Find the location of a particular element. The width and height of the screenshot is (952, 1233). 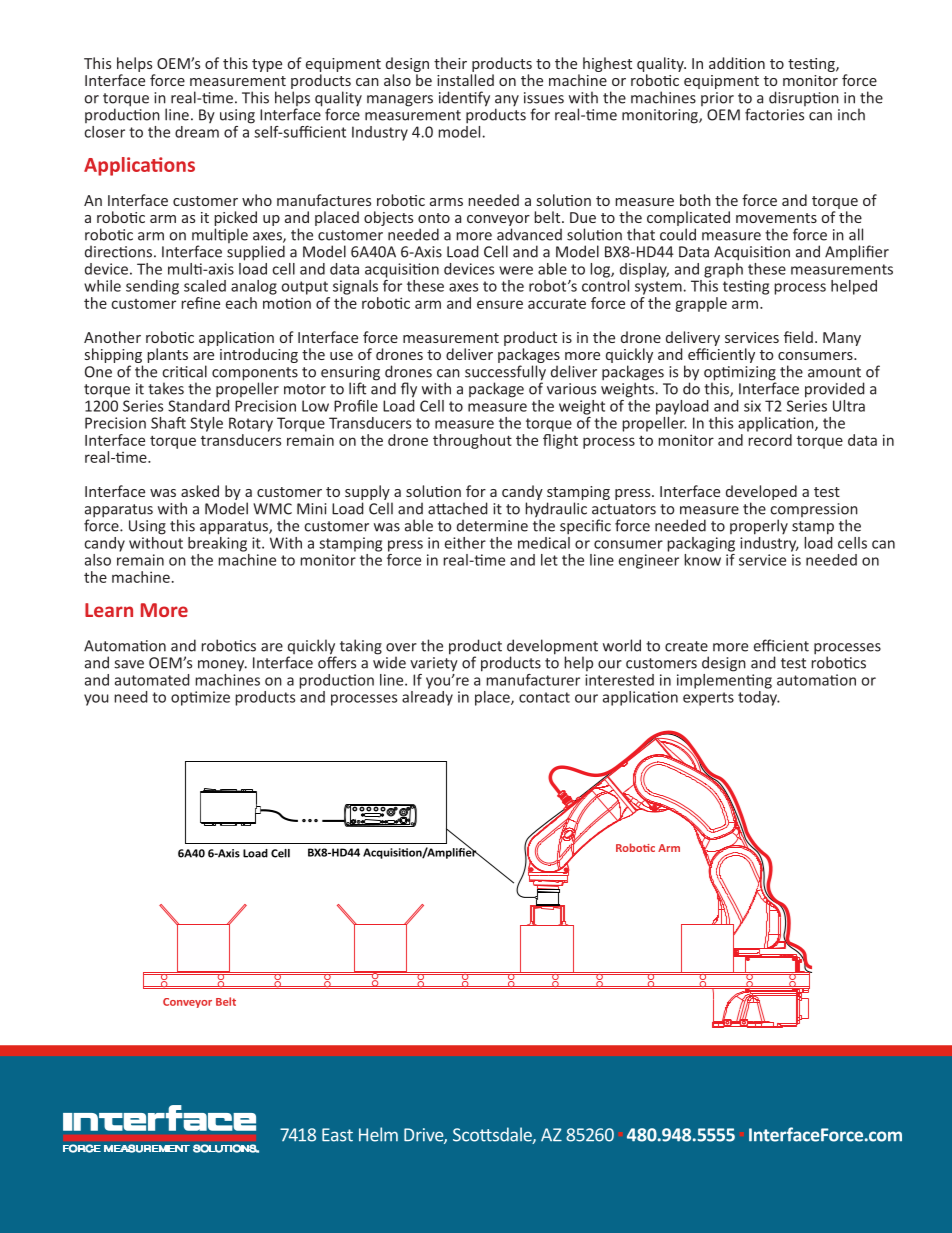

already is located at coordinates (427, 697).
